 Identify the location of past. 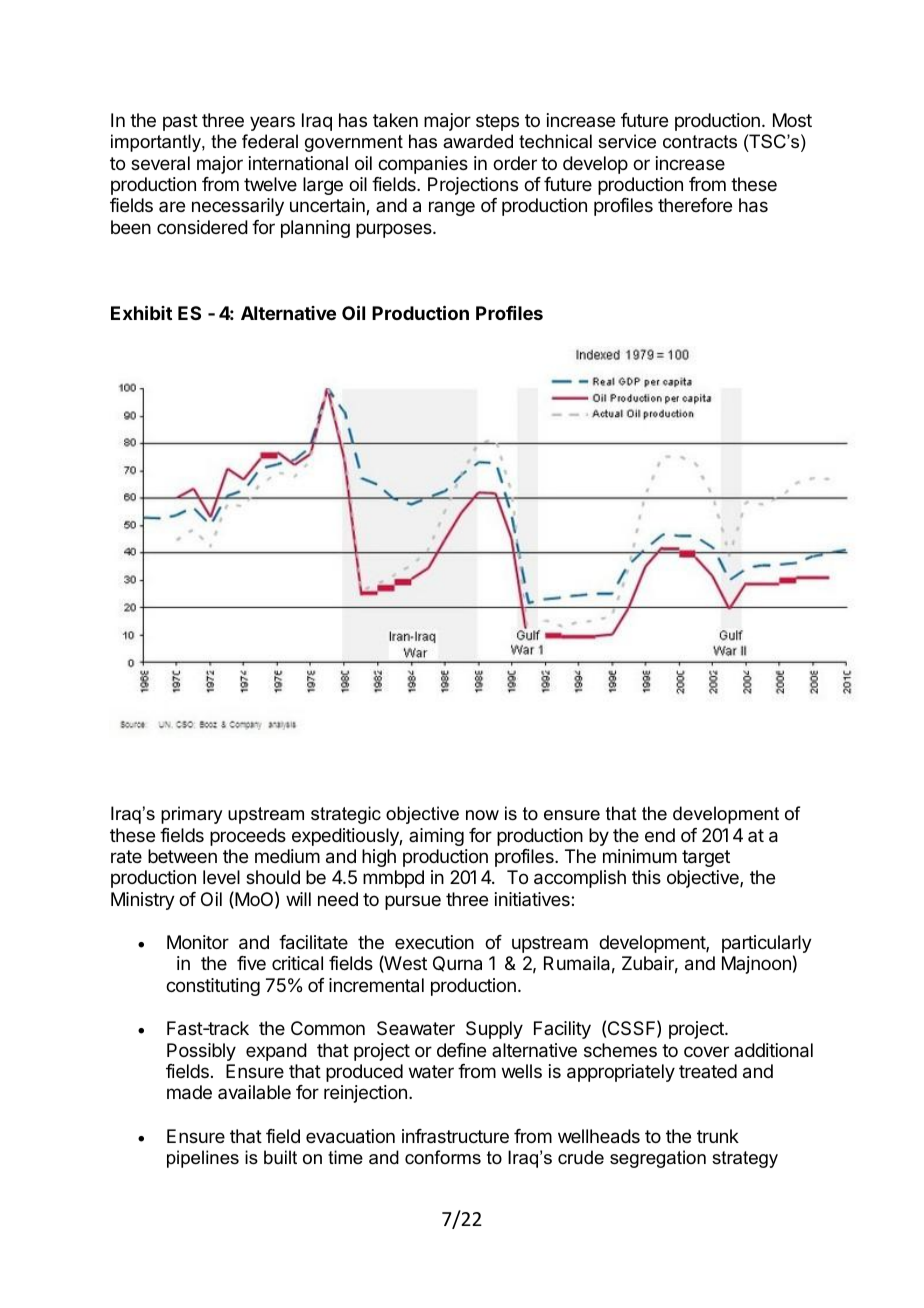
(180, 122).
